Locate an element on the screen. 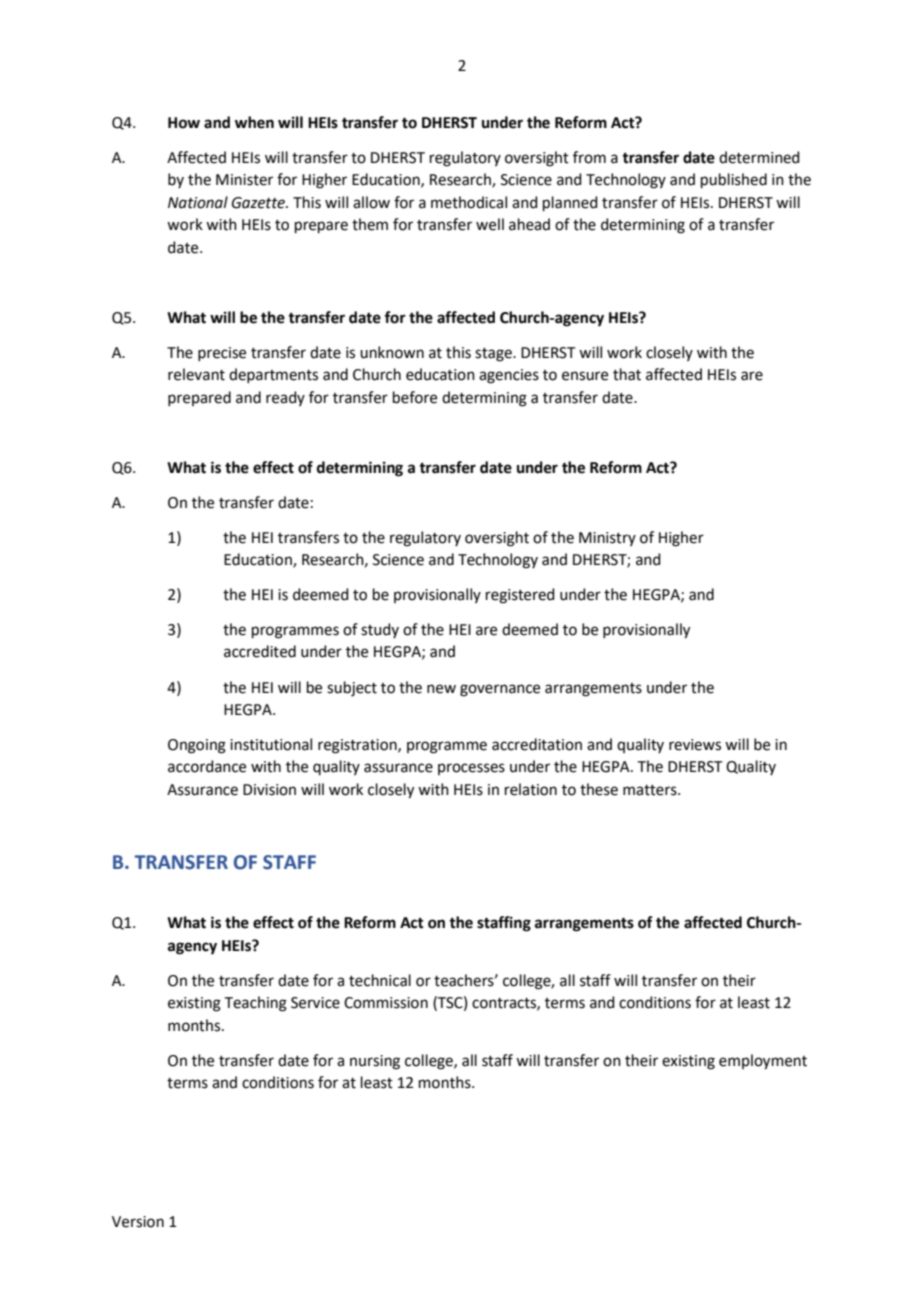  published is located at coordinates (734, 180).
